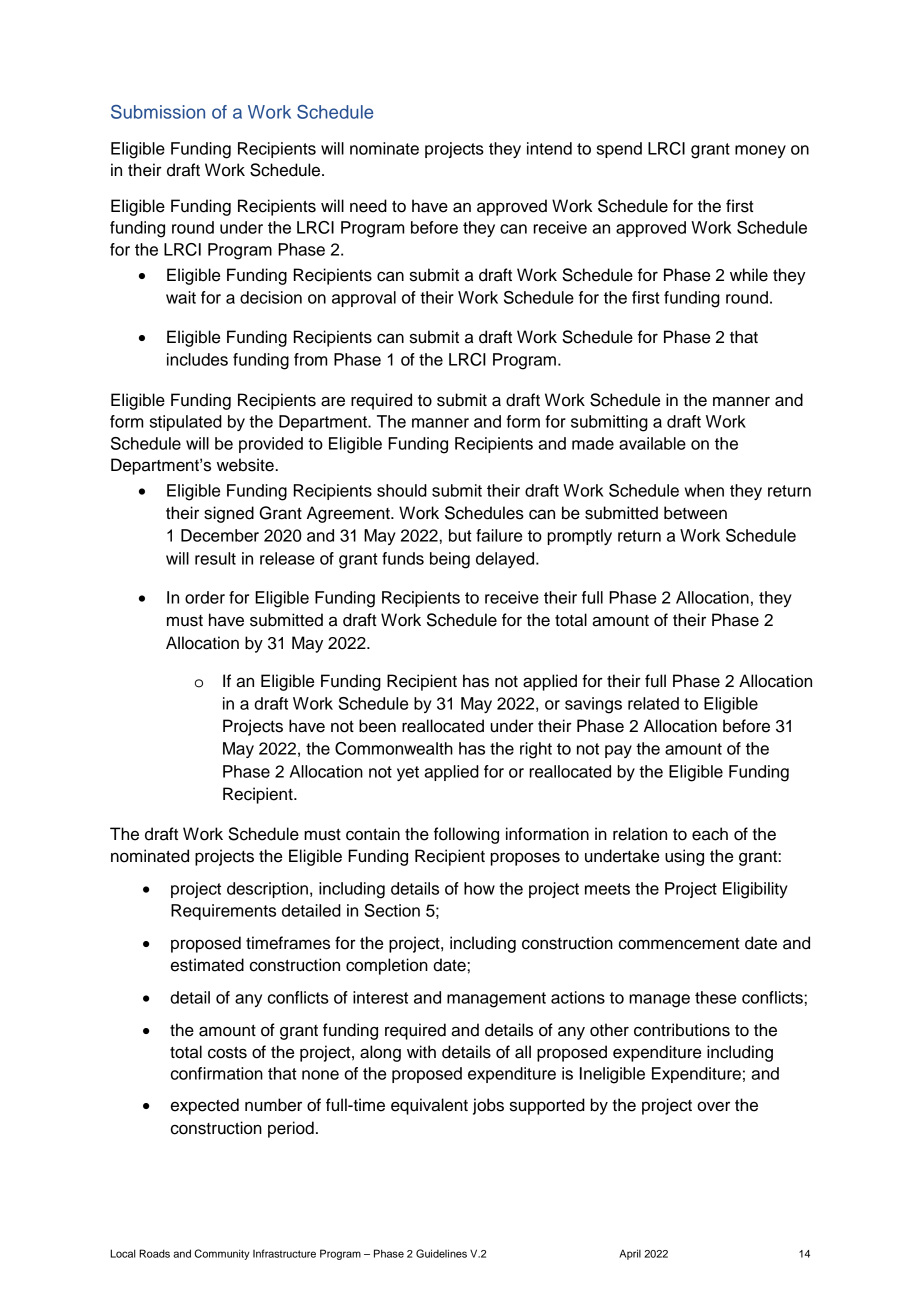 This screenshot has width=924, height=1307. I want to click on order, so click(205, 597).
